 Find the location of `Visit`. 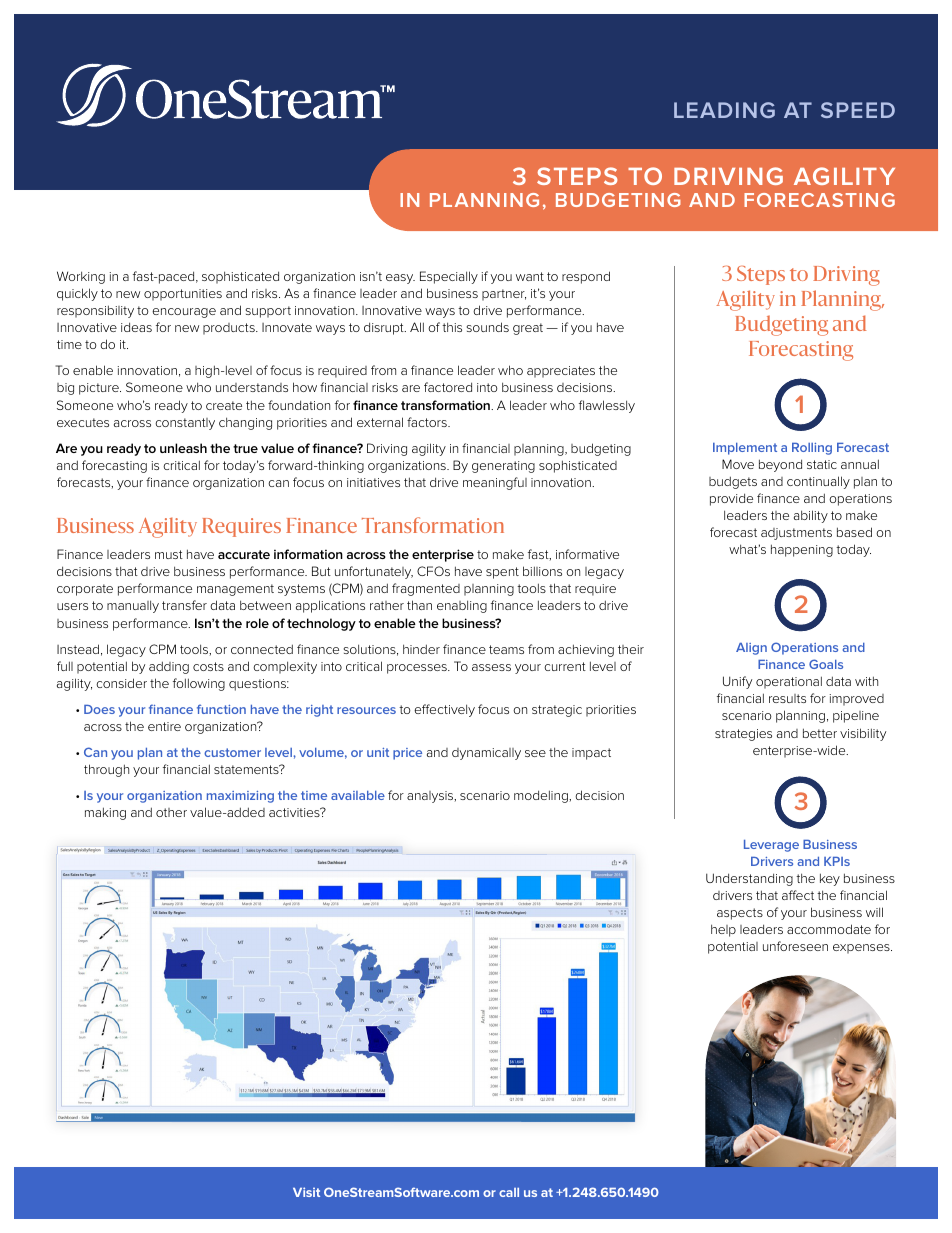

Visit is located at coordinates (306, 1192).
